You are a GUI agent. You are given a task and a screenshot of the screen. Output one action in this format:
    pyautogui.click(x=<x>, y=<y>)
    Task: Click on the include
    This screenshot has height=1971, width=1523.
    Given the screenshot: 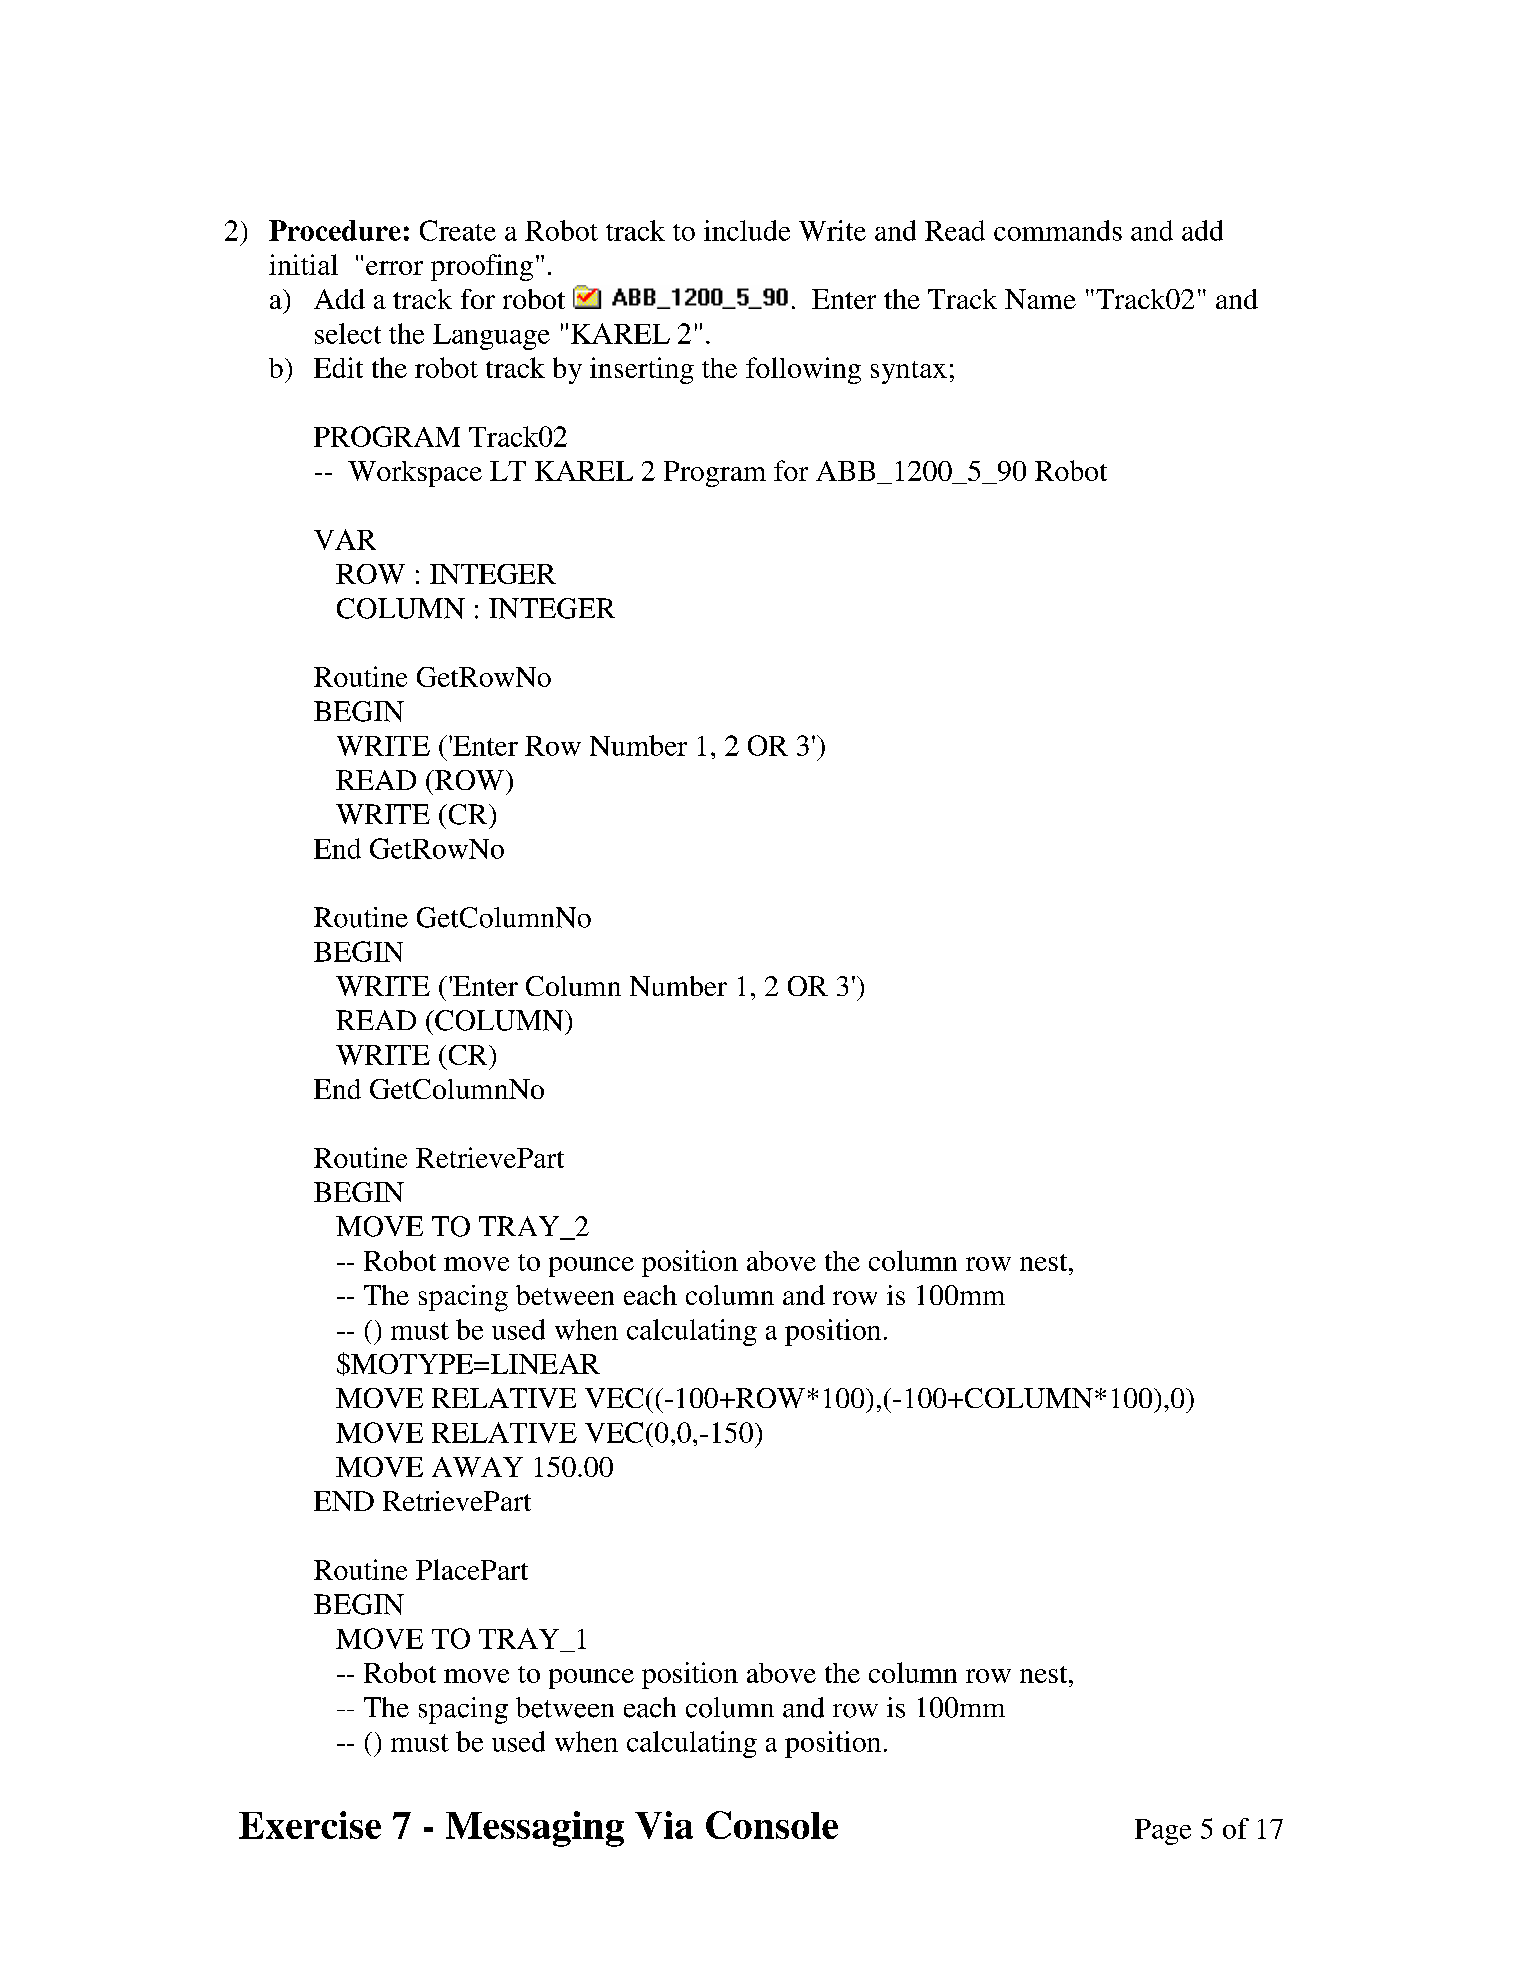 What is the action you would take?
    pyautogui.click(x=747, y=230)
